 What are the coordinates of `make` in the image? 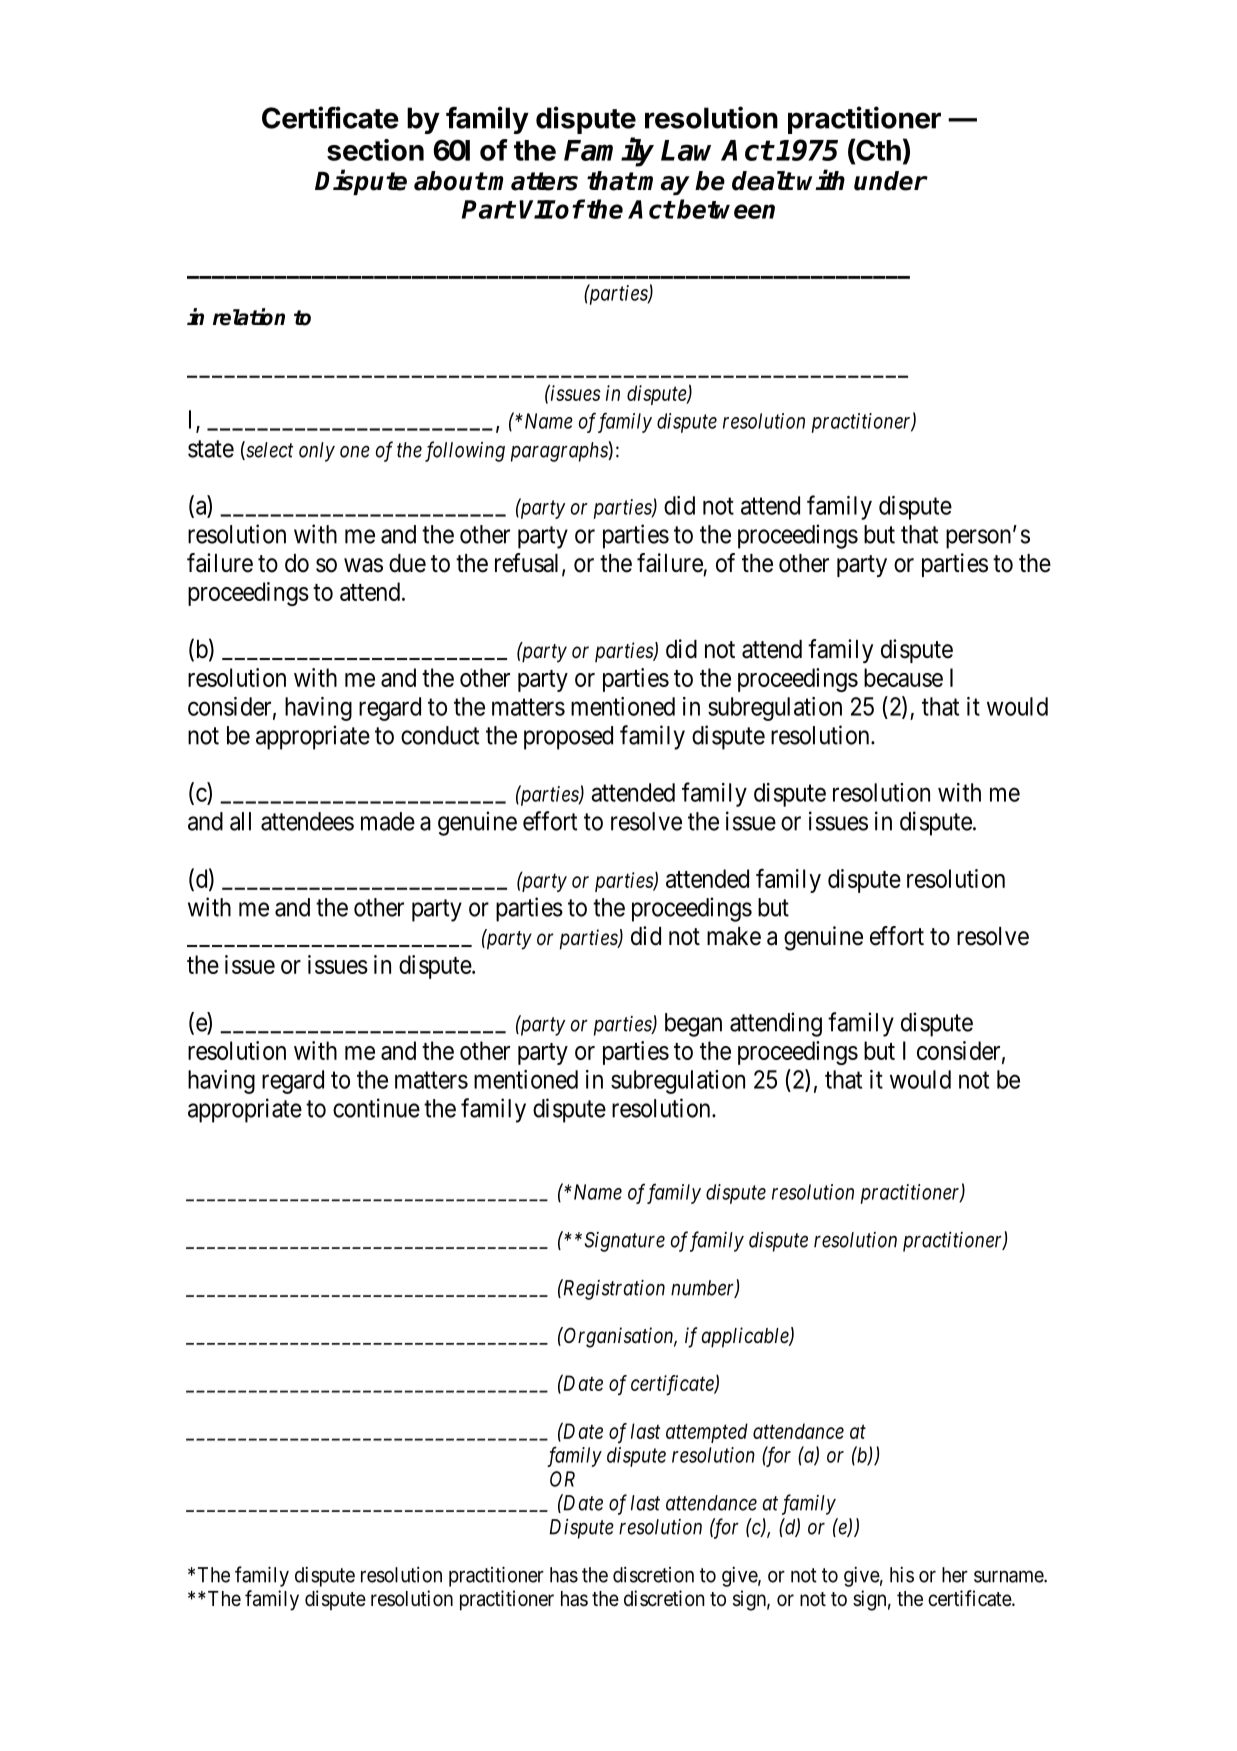 It's located at (734, 936).
